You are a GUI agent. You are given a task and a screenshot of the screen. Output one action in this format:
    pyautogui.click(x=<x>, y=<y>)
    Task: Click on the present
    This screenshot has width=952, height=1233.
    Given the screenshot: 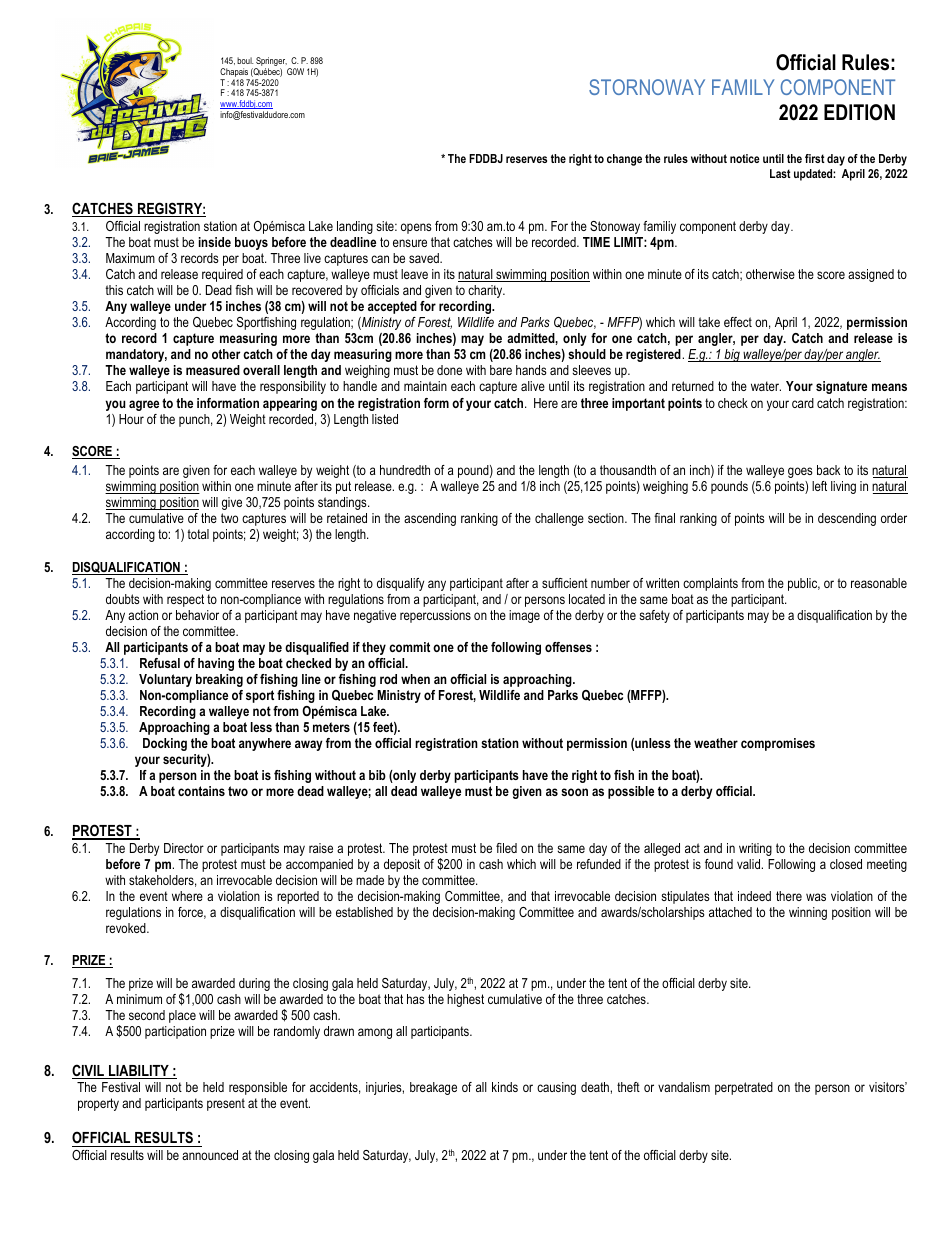 What is the action you would take?
    pyautogui.click(x=226, y=1104)
